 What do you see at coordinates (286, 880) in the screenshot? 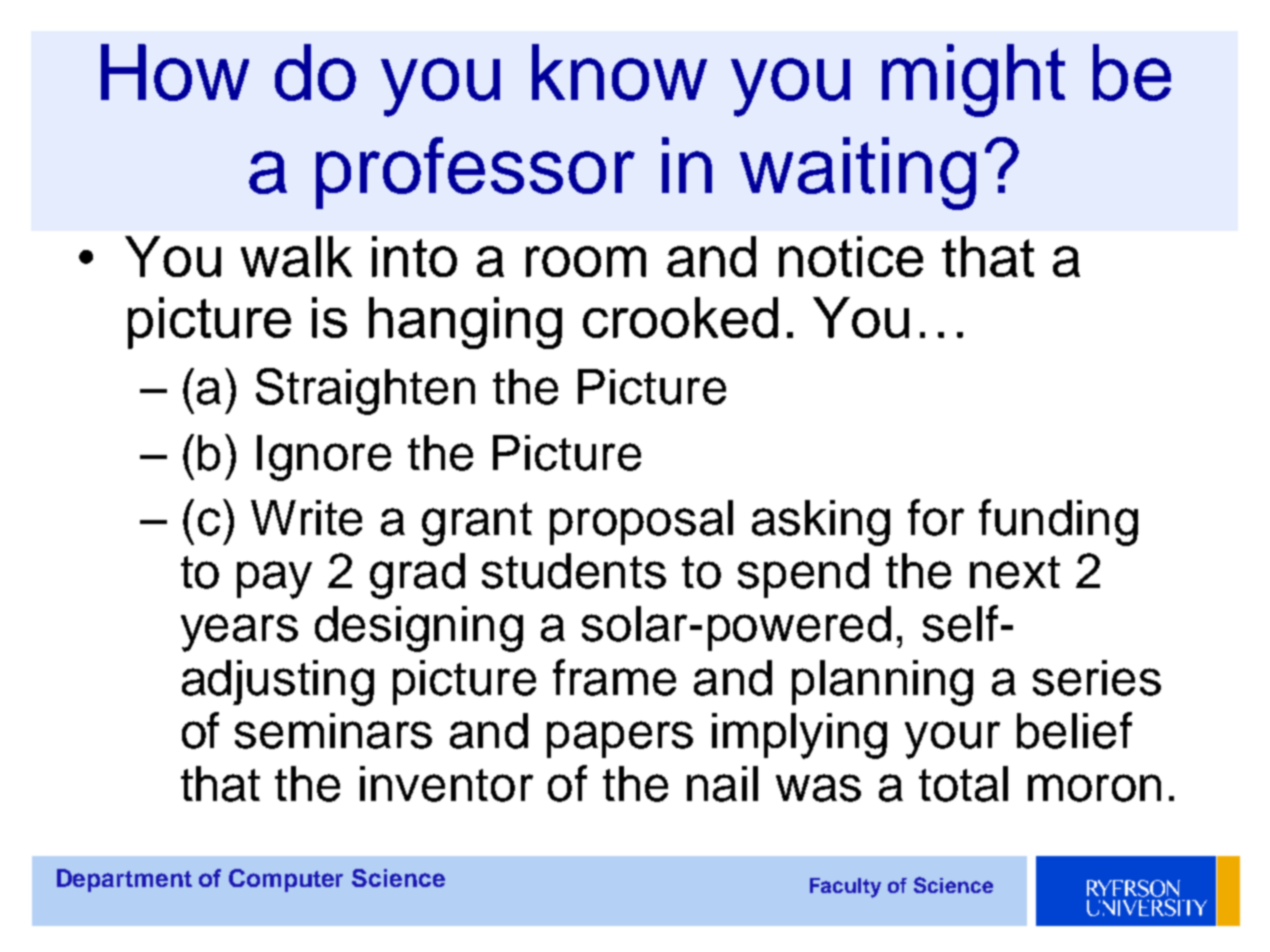
I see `Computer` at bounding box center [286, 880].
